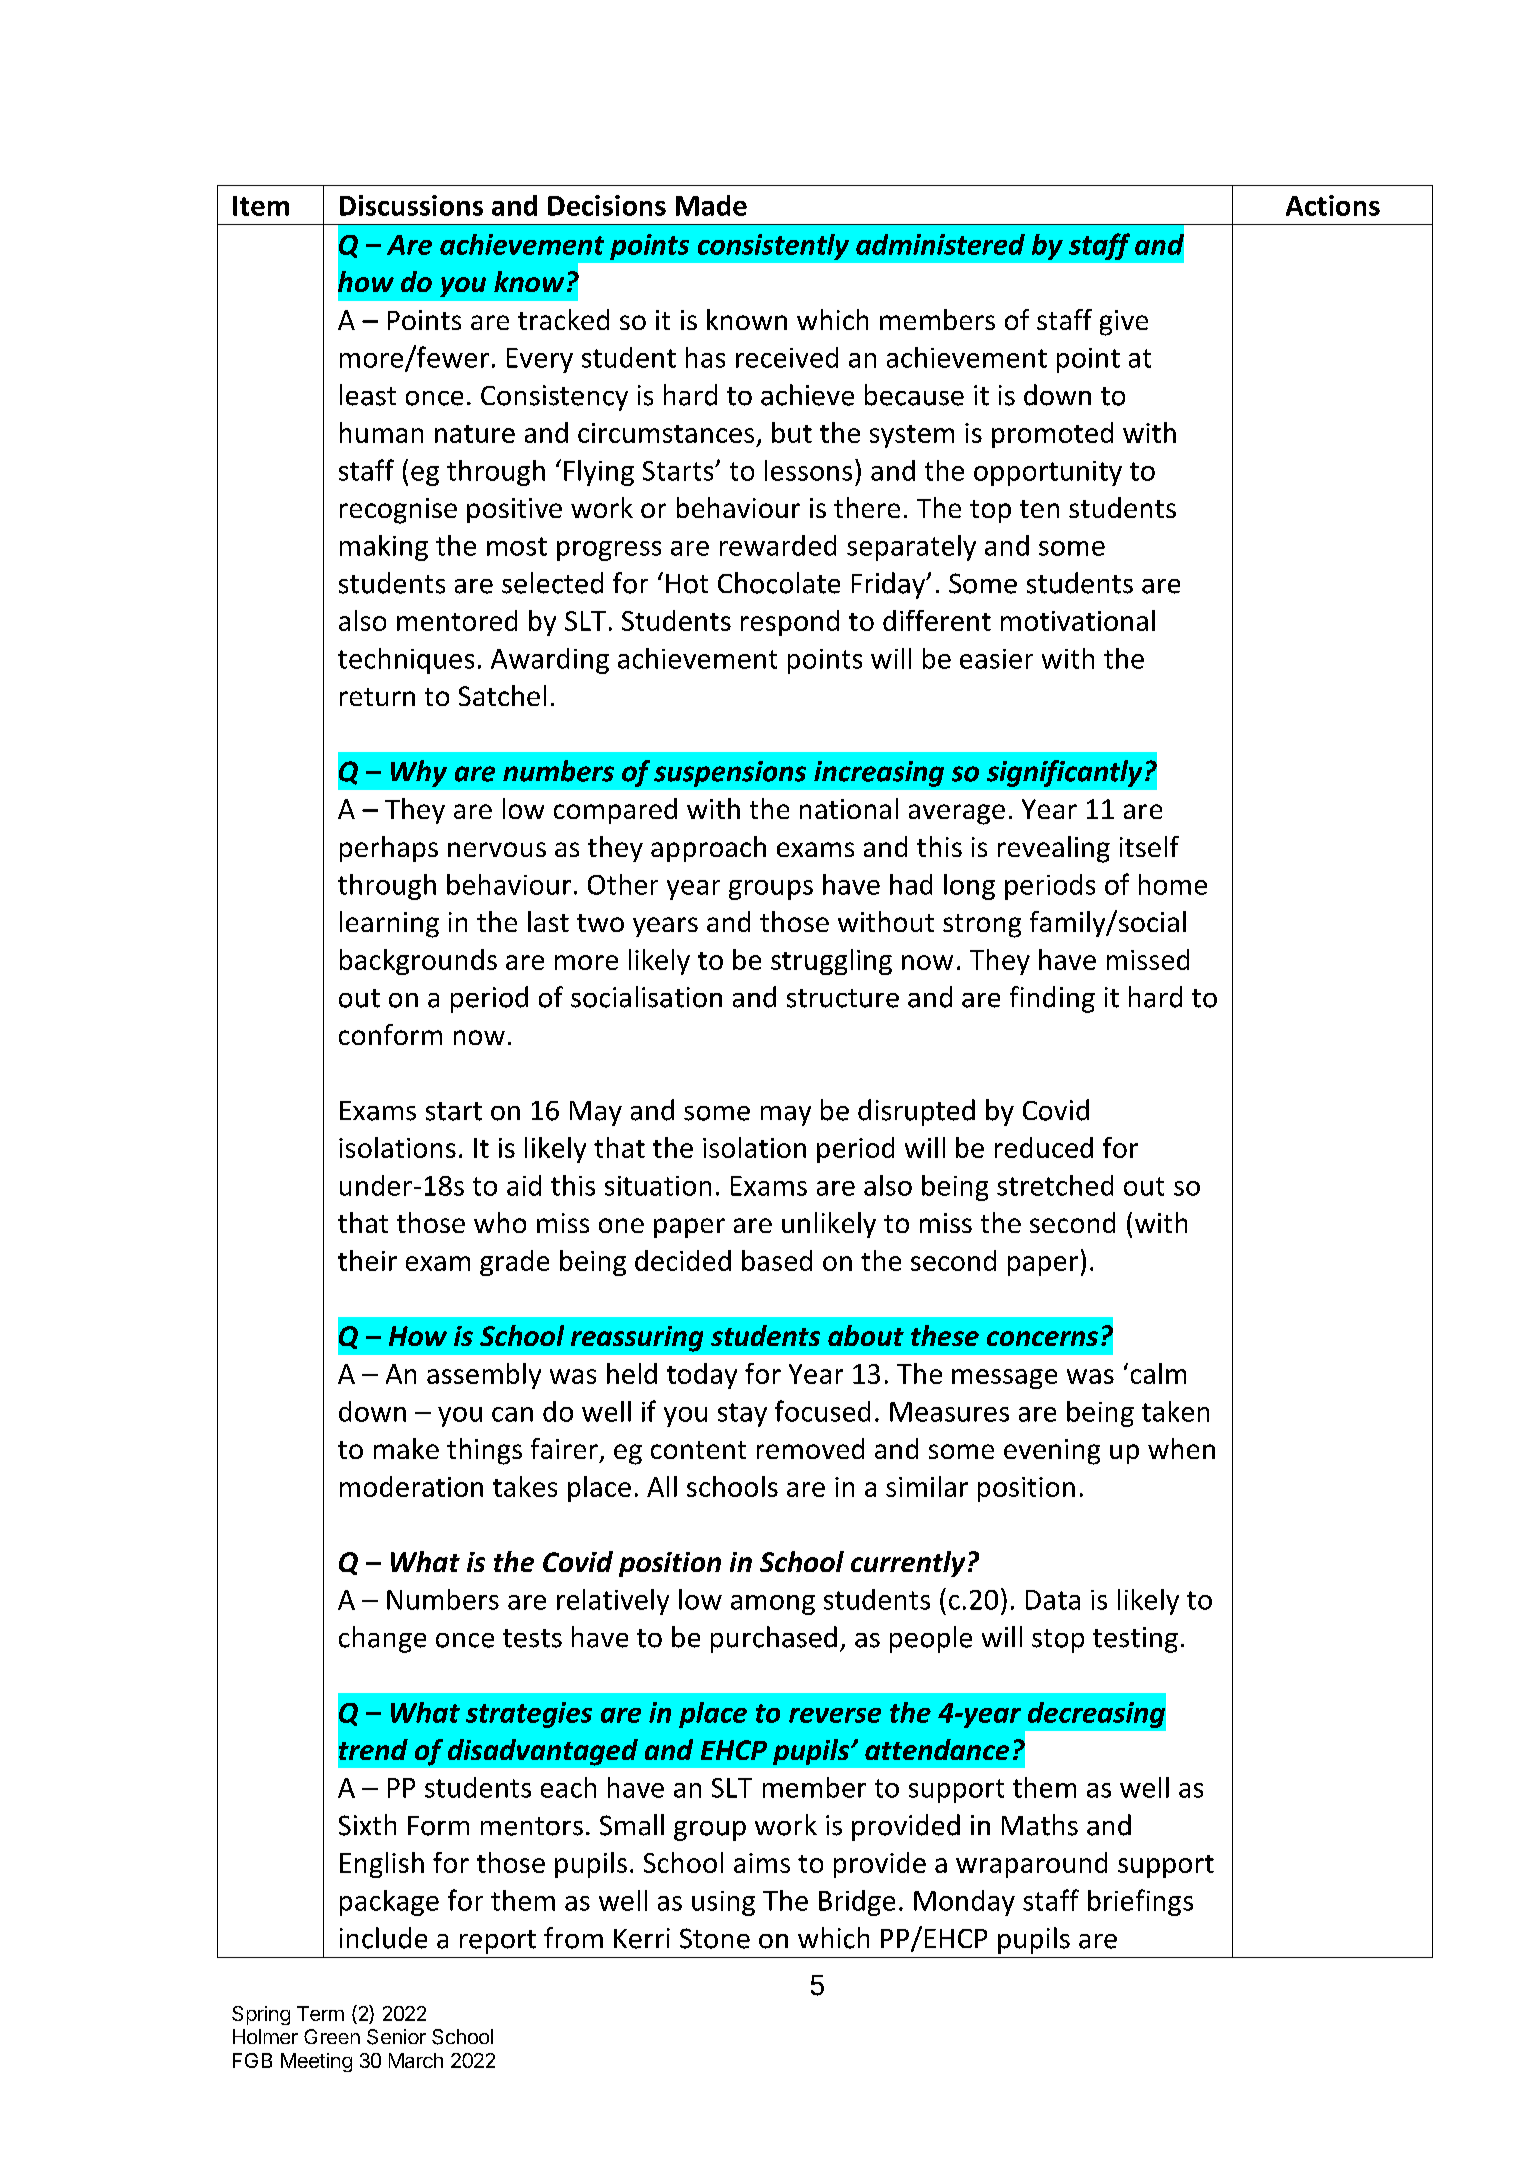  I want to click on taken, so click(1175, 1411).
